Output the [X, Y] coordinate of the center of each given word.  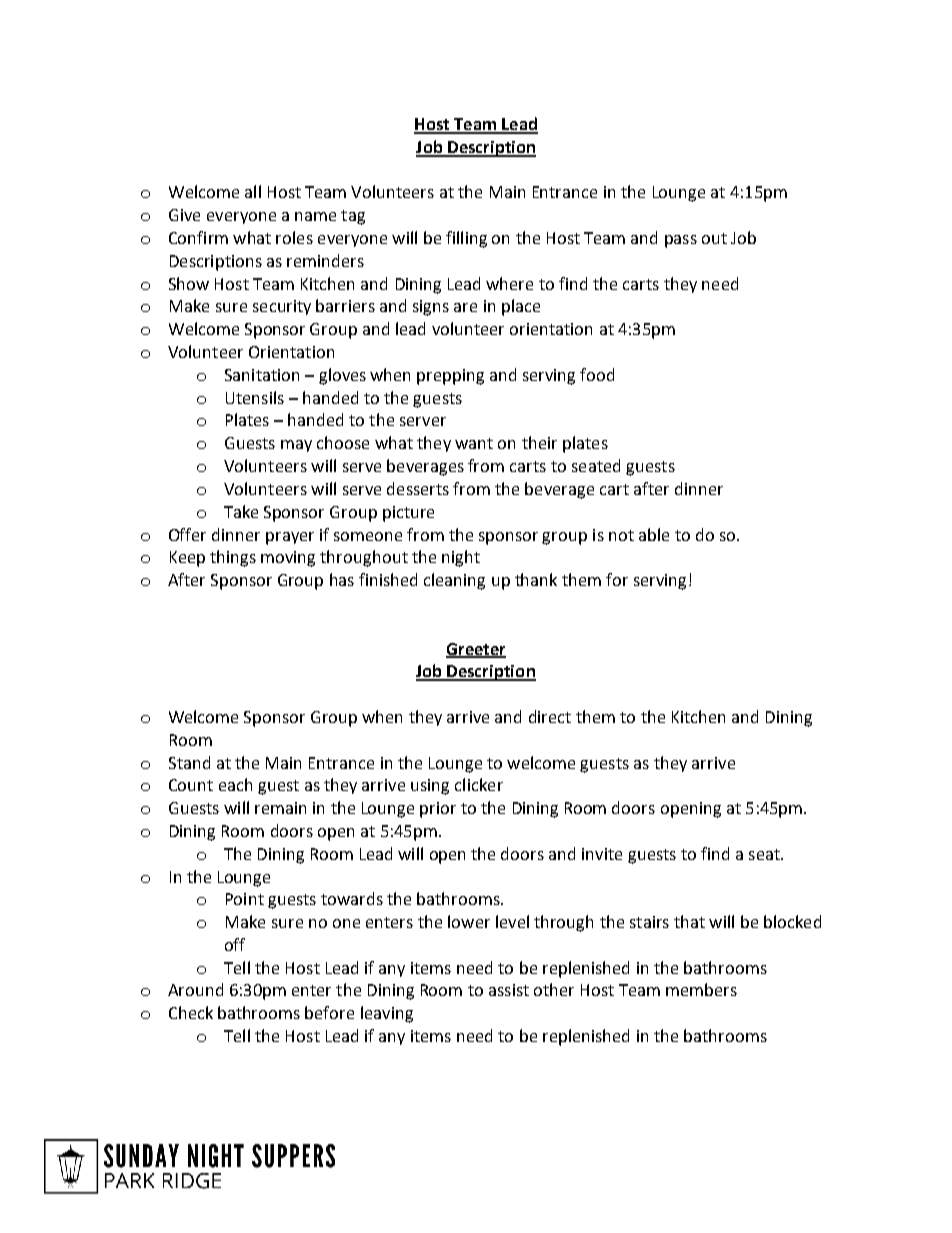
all [253, 191]
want [474, 443]
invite [602, 854]
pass [681, 241]
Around [195, 989]
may [296, 446]
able [654, 534]
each [235, 784]
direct [550, 716]
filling [466, 239]
